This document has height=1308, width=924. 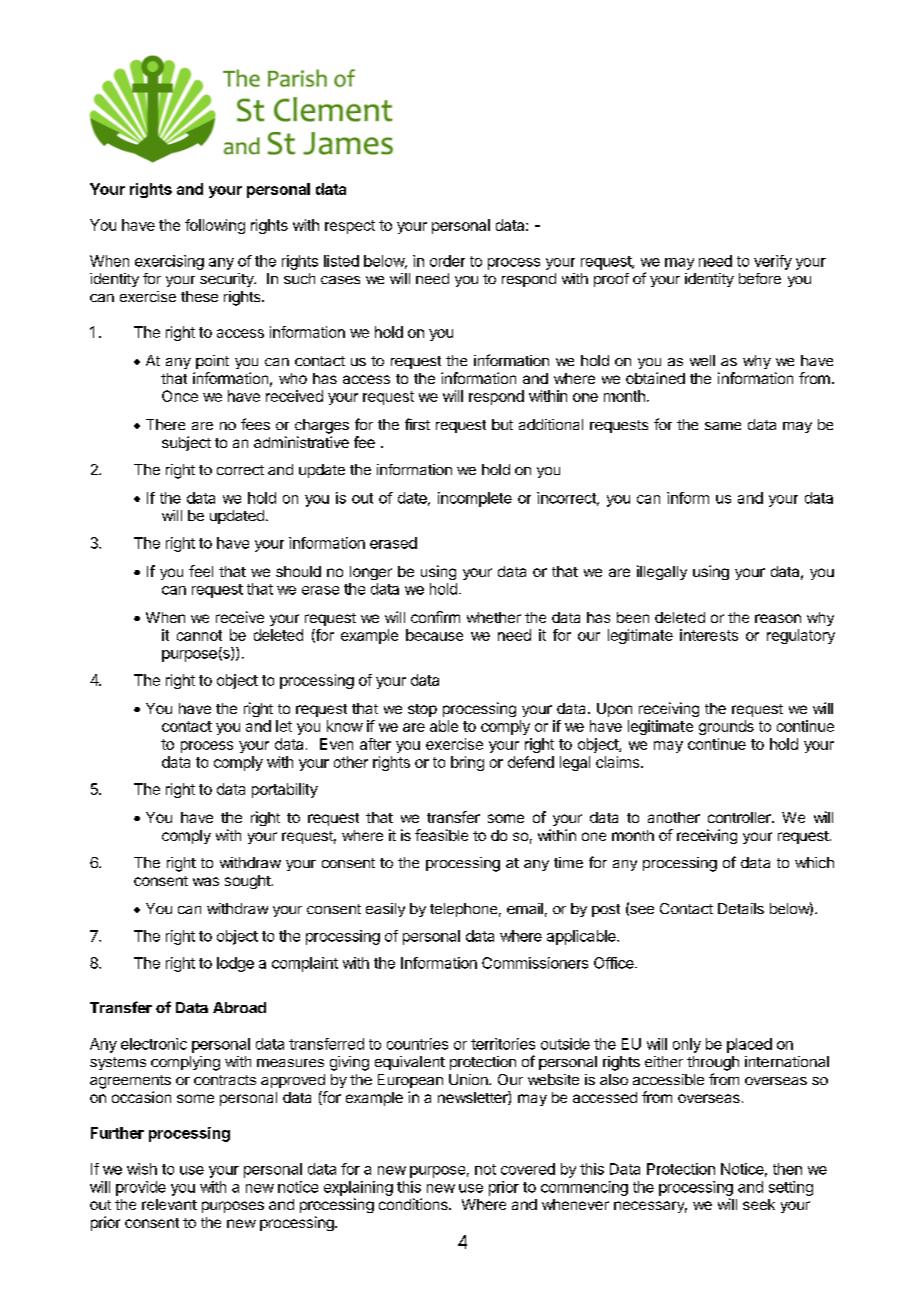 I want to click on exercising, so click(x=169, y=262).
